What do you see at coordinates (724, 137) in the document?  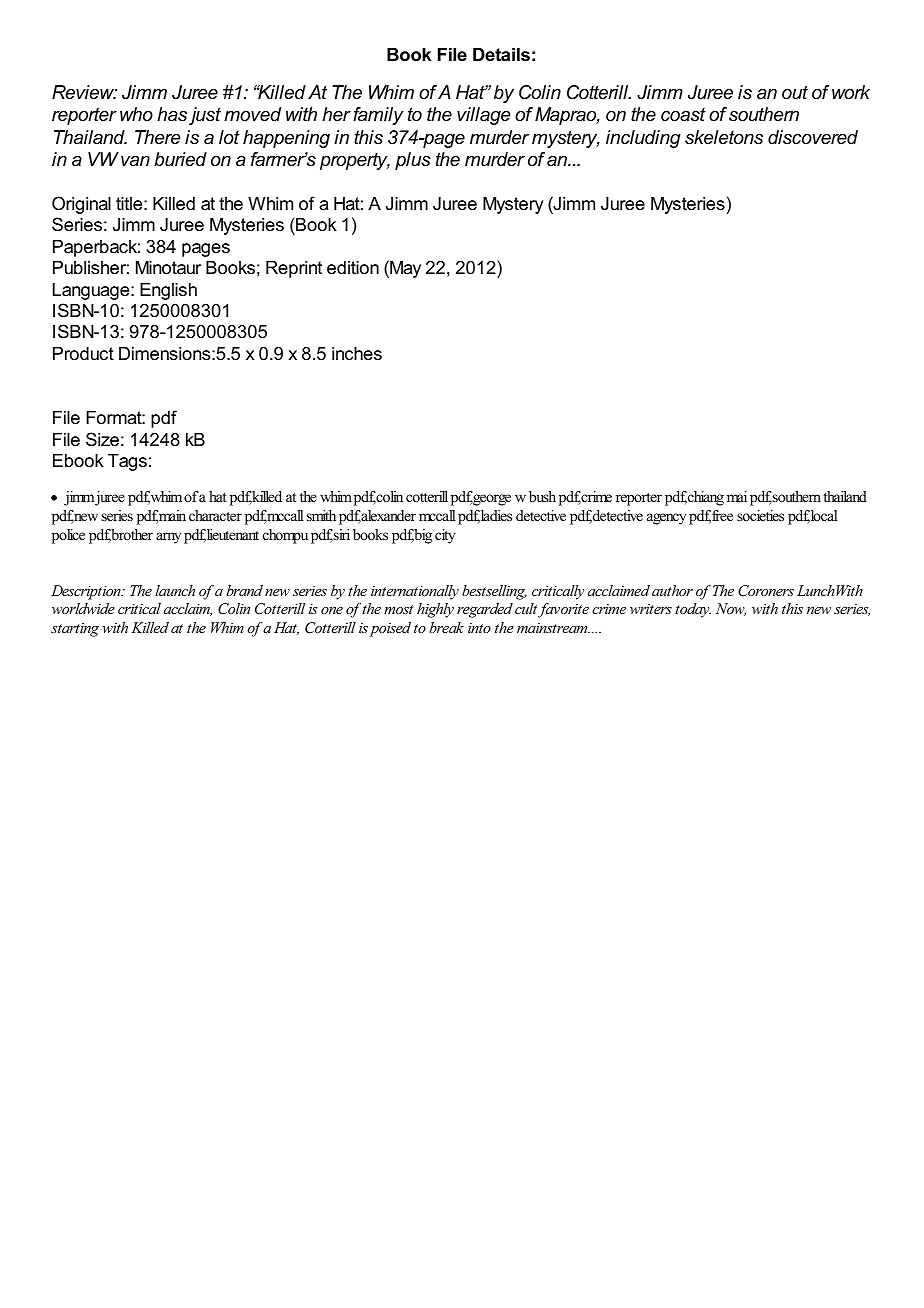 I see `skeletons` at bounding box center [724, 137].
